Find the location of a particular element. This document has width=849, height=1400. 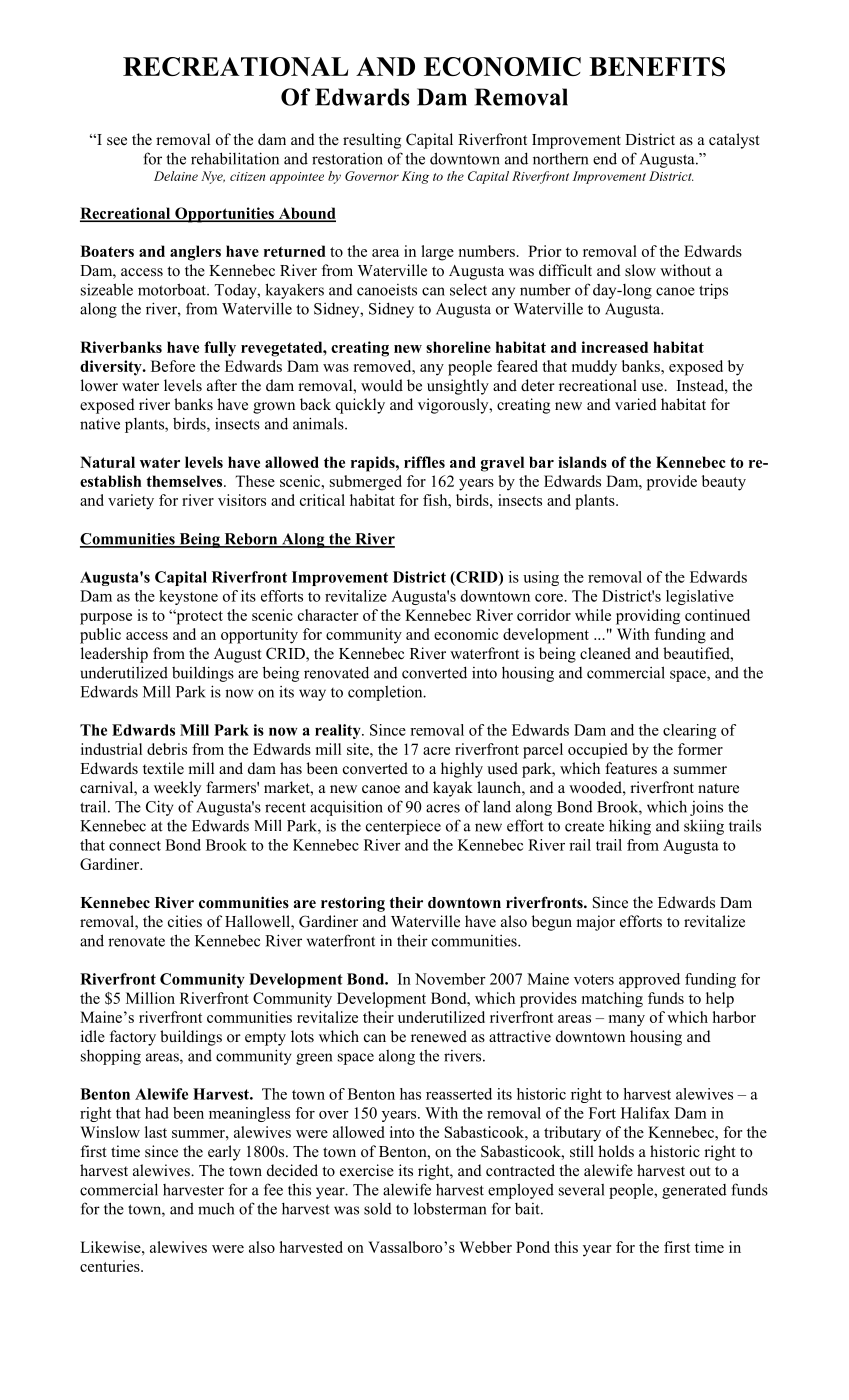

providing is located at coordinates (648, 617).
